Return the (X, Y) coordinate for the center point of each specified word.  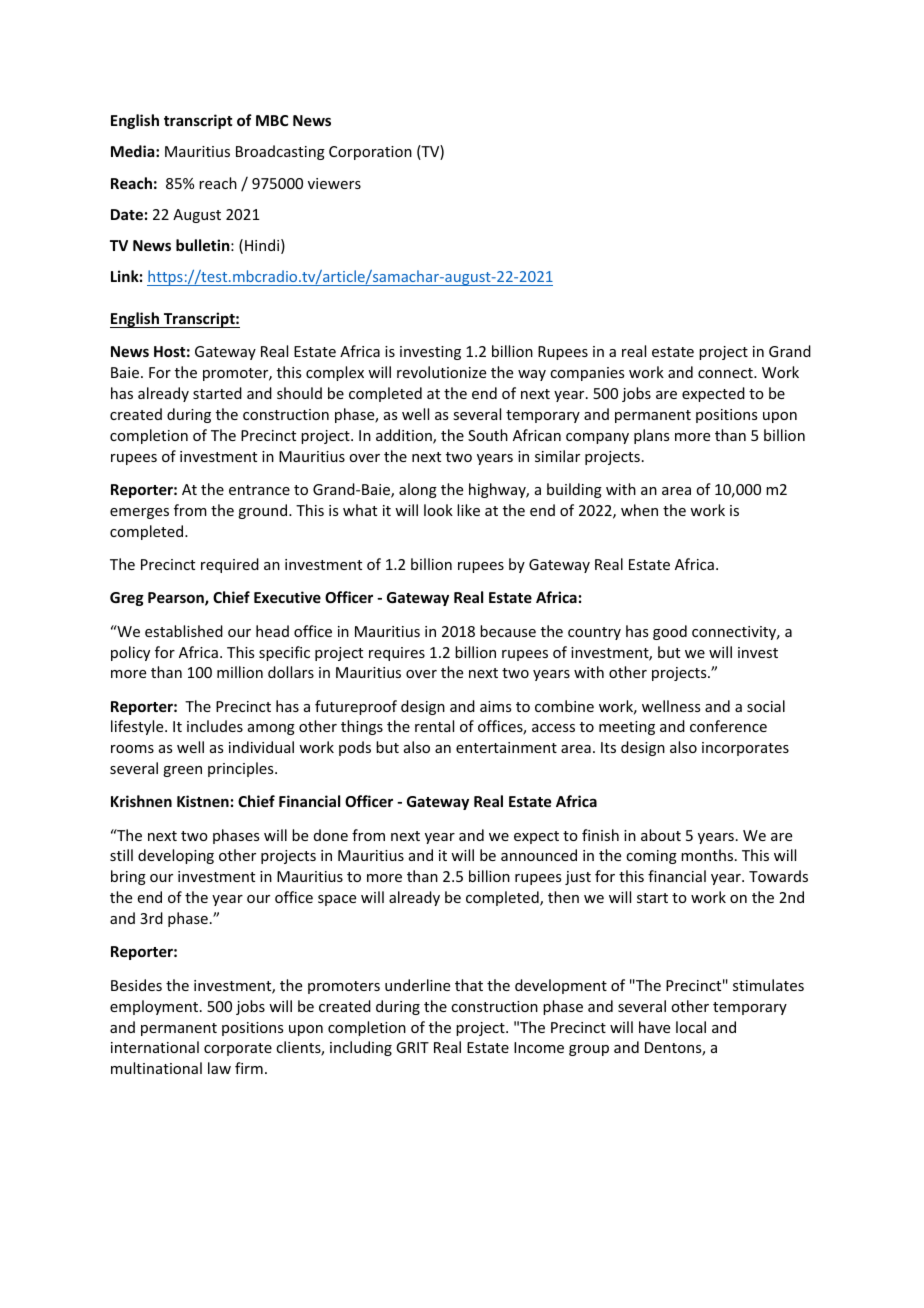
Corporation (370, 153)
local (691, 1027)
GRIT (412, 1047)
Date (127, 214)
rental (434, 726)
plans (651, 436)
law (219, 1068)
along (418, 490)
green (182, 771)
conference (728, 726)
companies (587, 374)
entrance (259, 490)
